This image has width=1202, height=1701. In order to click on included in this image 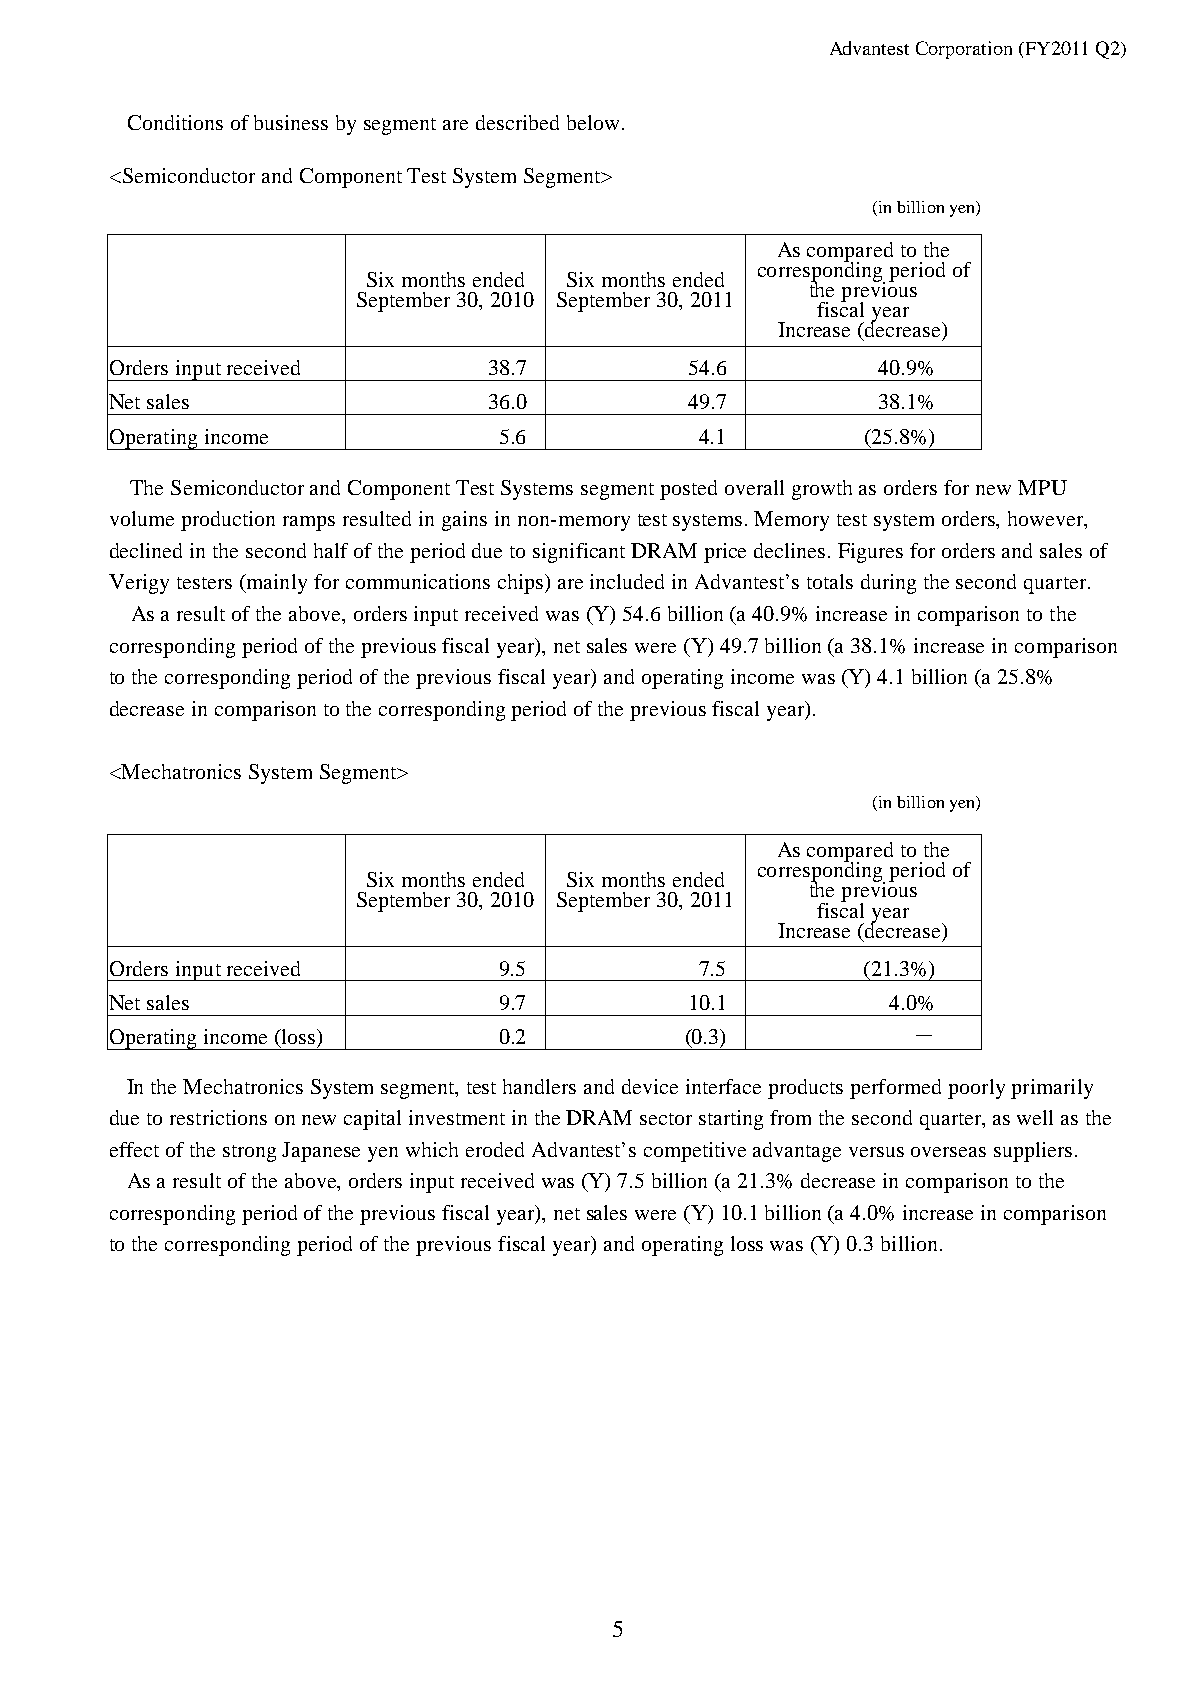, I will do `click(627, 581)`.
